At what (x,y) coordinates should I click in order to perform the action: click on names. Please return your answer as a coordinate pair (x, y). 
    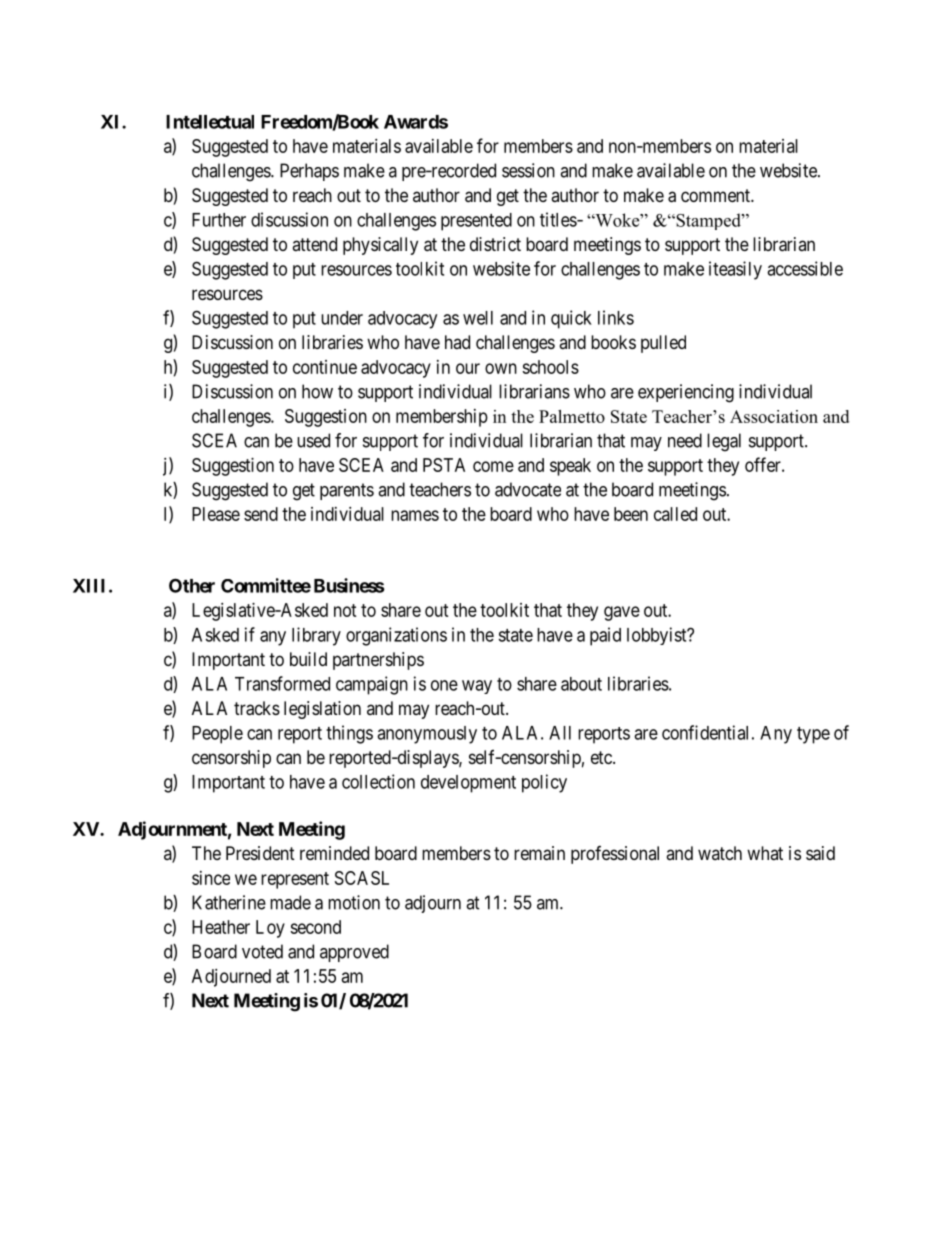
    Looking at the image, I should click on (415, 515).
